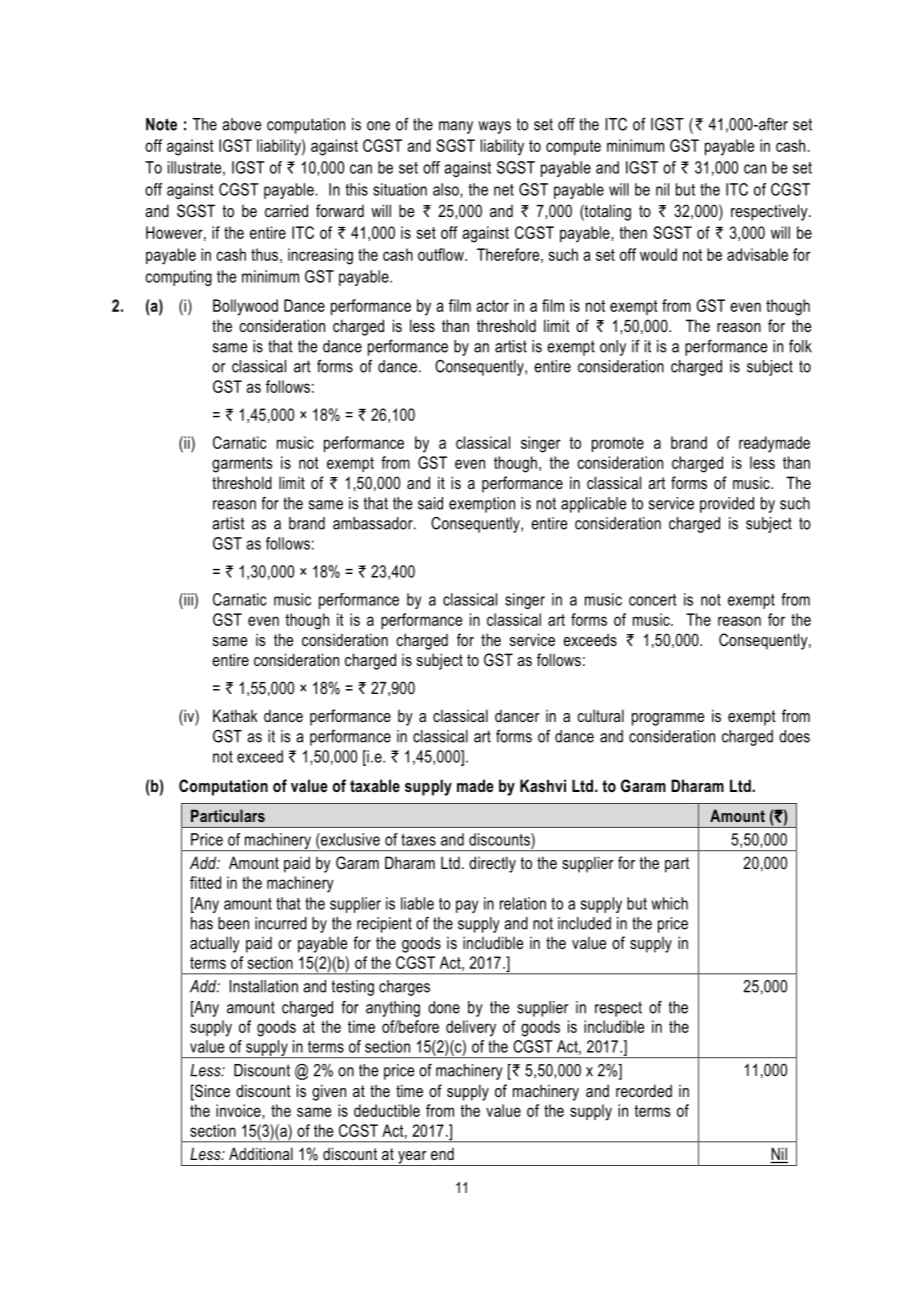  What do you see at coordinates (794, 736) in the screenshot?
I see `does` at bounding box center [794, 736].
